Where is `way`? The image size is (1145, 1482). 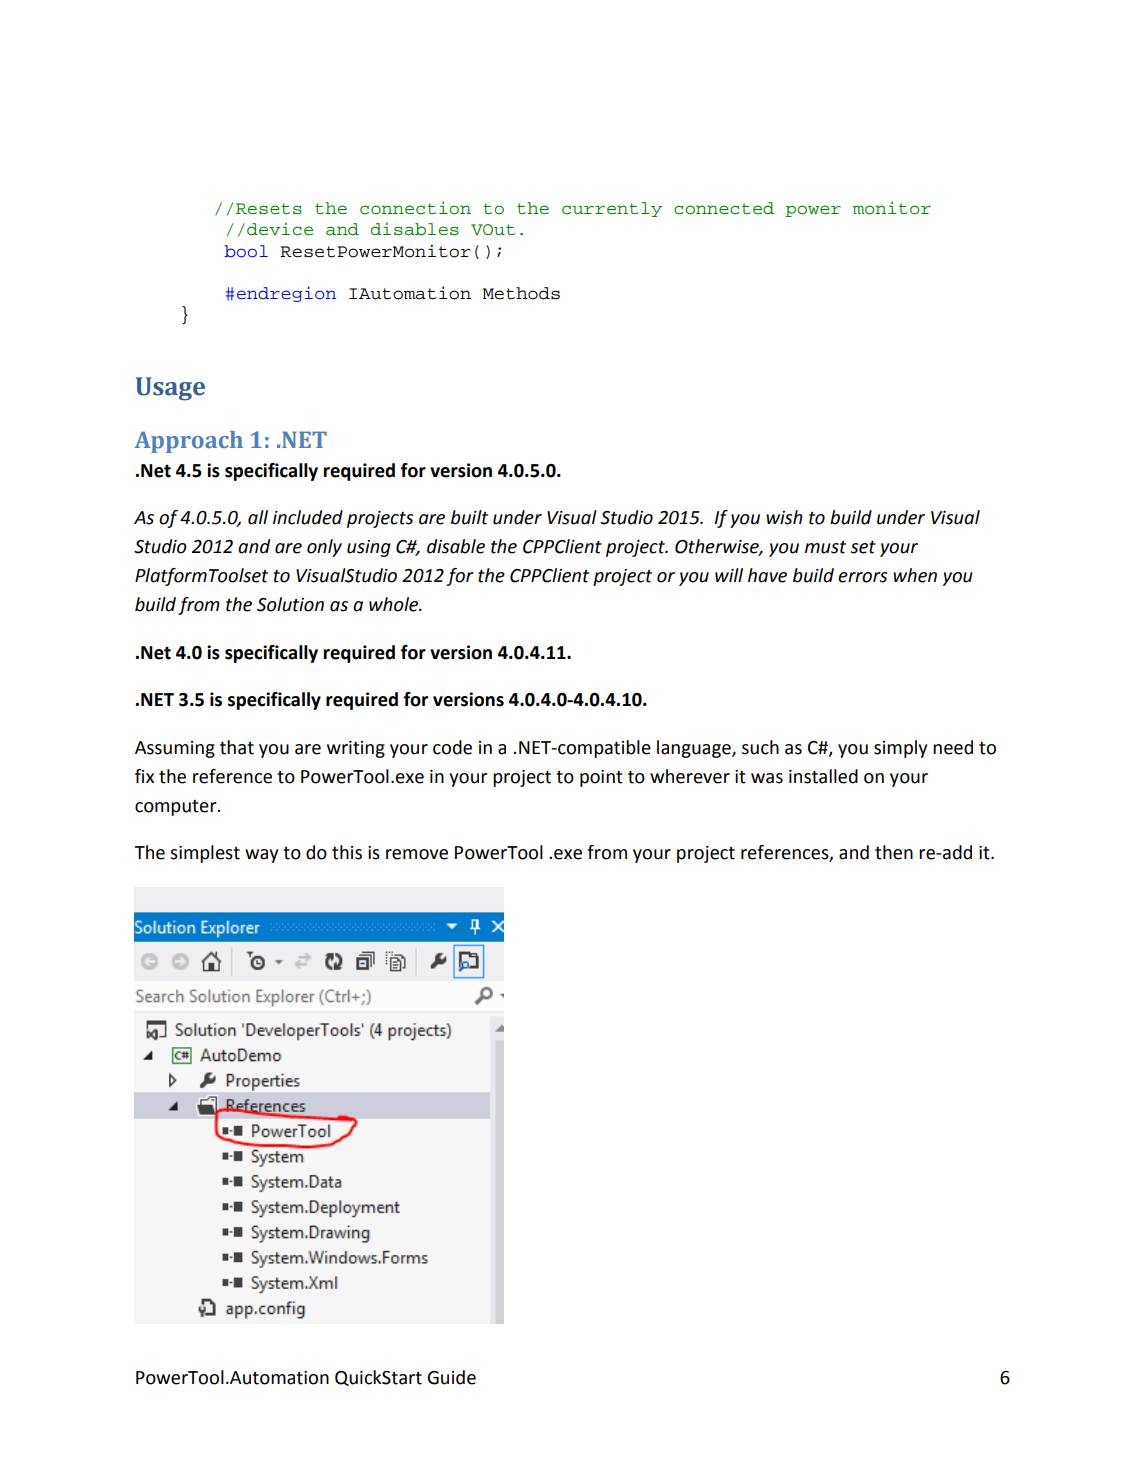 way is located at coordinates (261, 856).
